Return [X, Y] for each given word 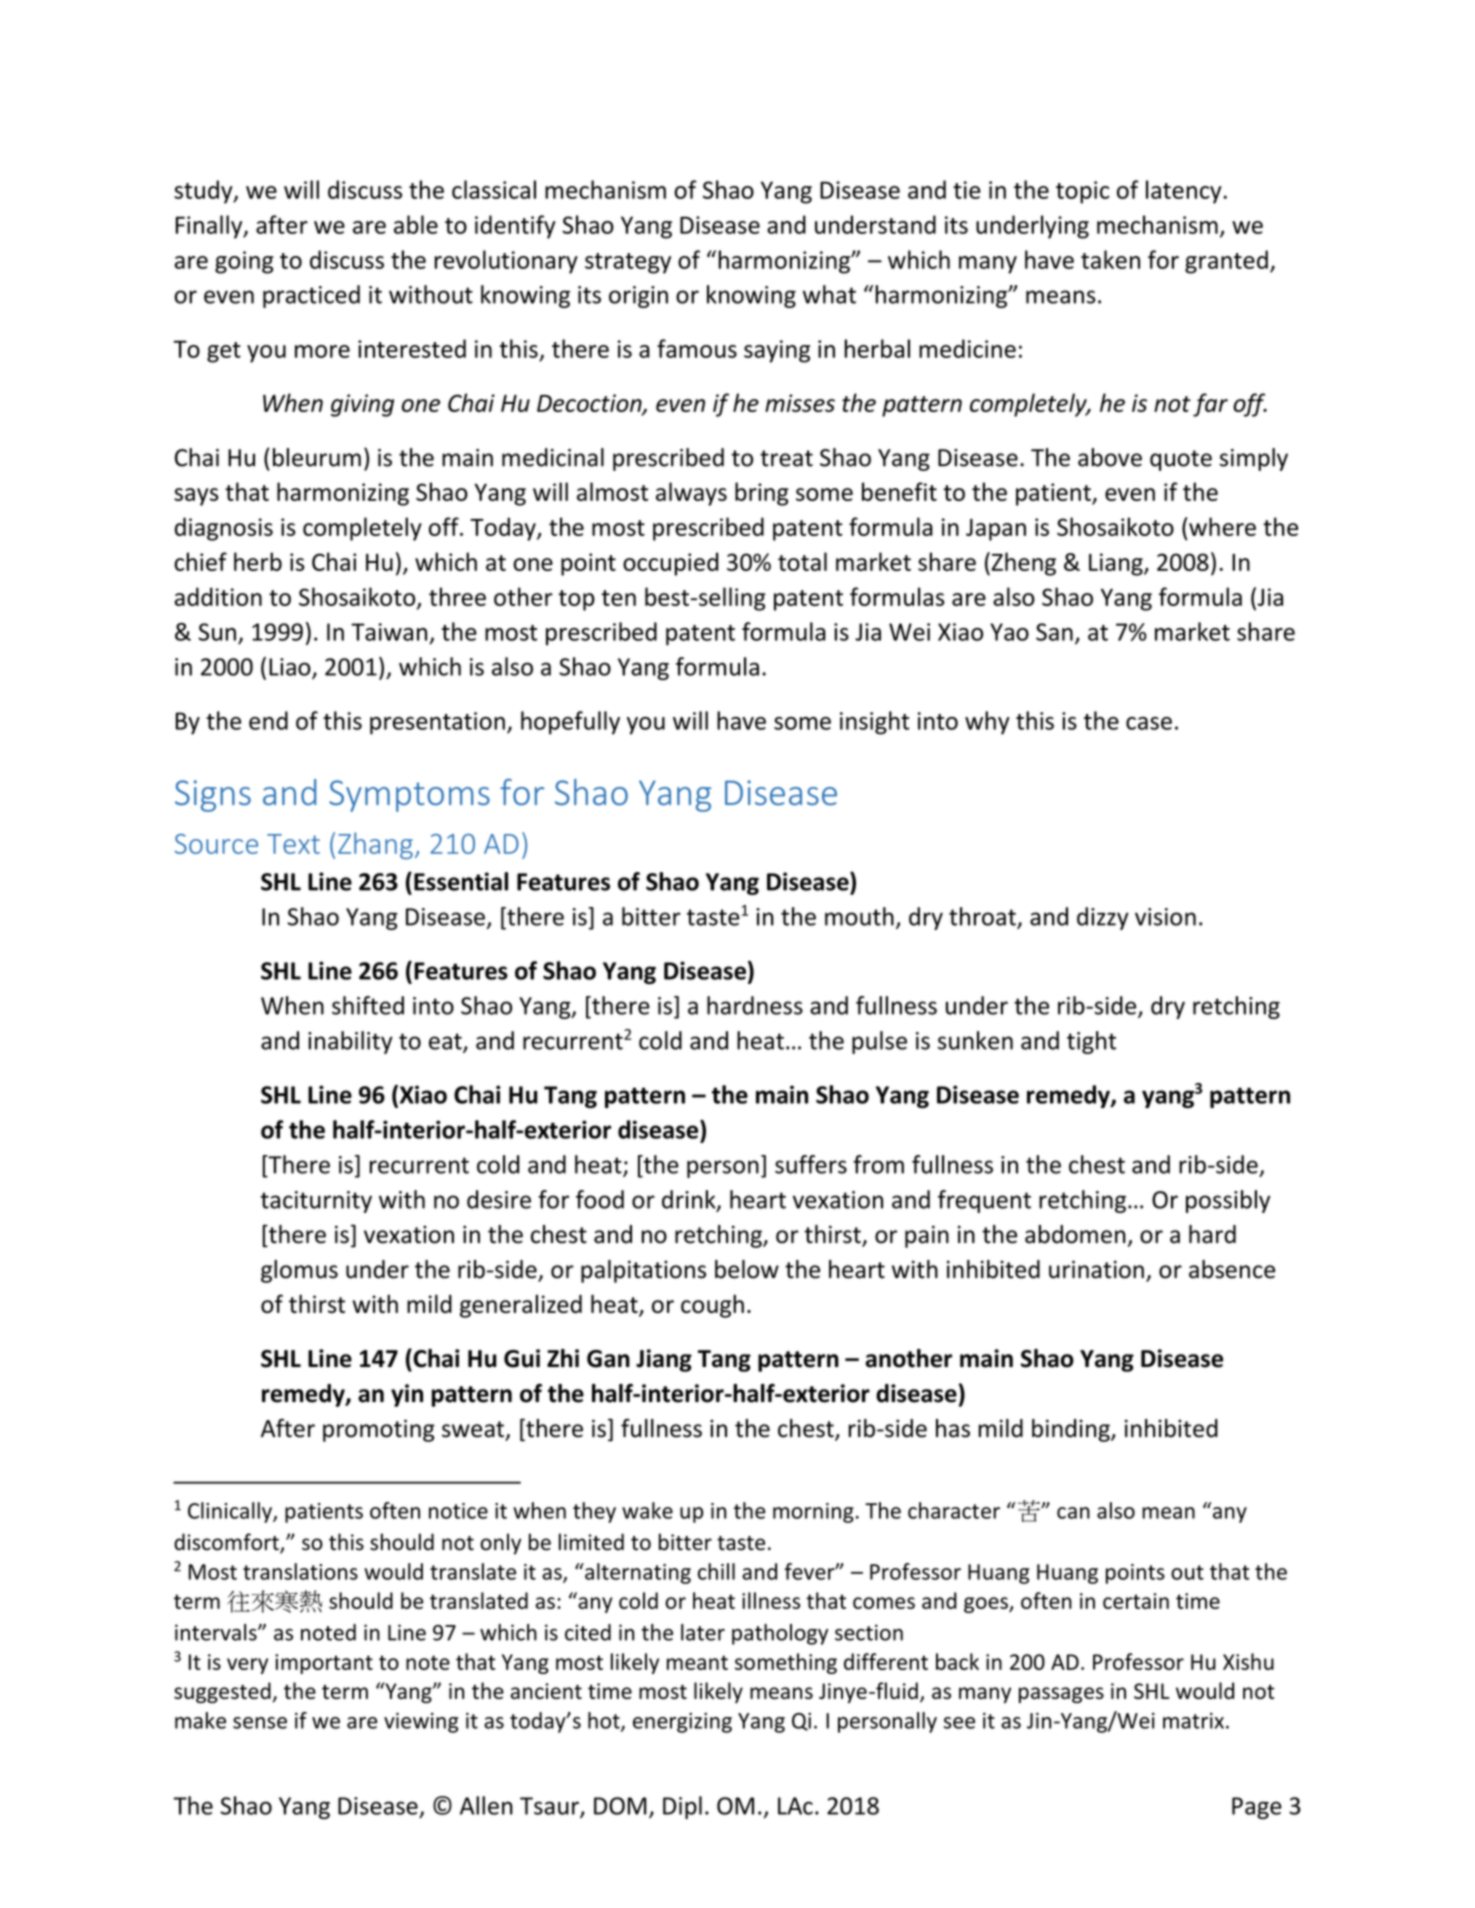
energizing [682, 1723]
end [268, 720]
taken [1110, 259]
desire [499, 1199]
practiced [311, 296]
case [1149, 723]
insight [875, 723]
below [747, 1269]
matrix [1193, 1721]
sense [260, 1723]
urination [1096, 1269]
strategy [628, 263]
